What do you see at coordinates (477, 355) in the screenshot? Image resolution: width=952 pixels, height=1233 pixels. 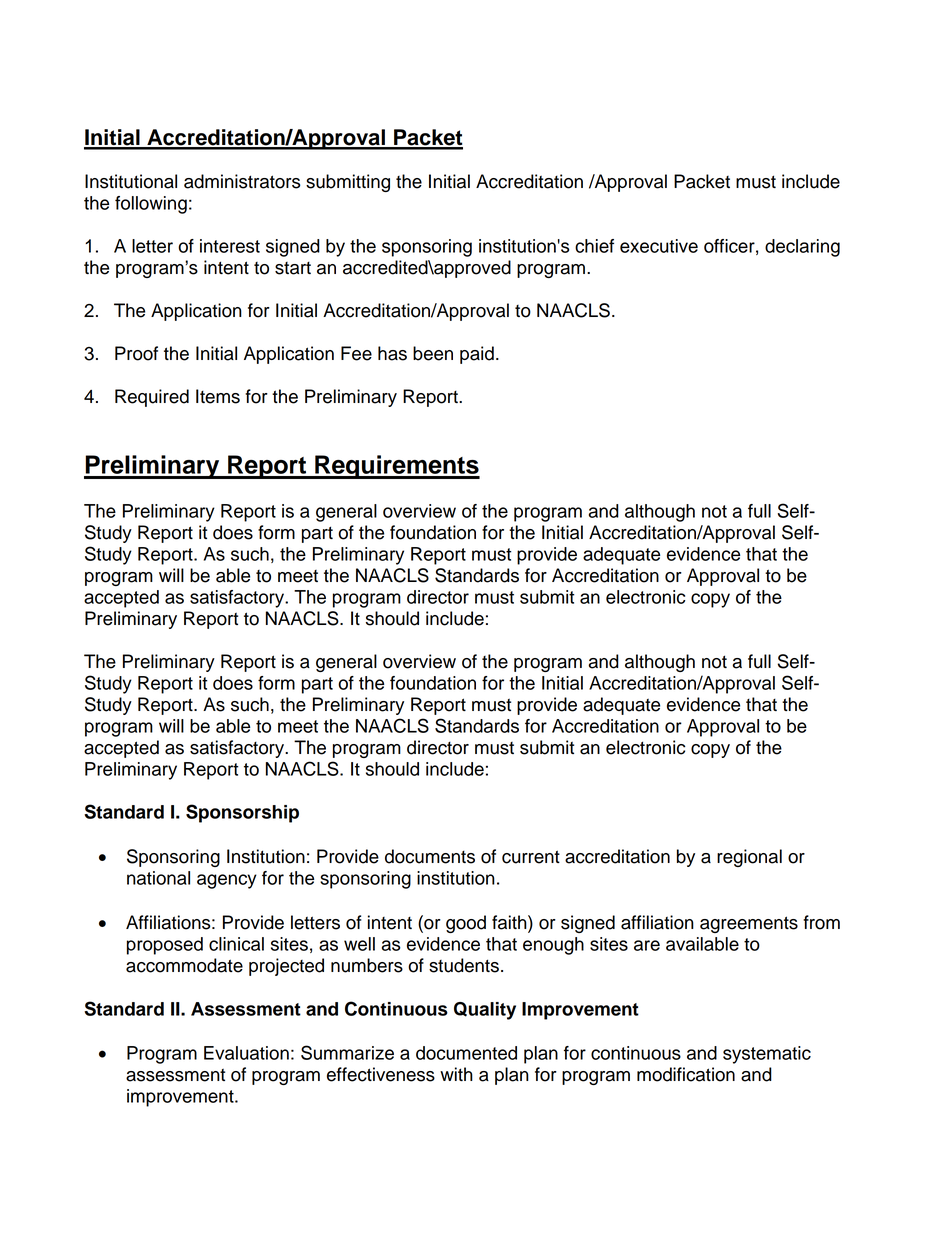 I see `paid` at bounding box center [477, 355].
